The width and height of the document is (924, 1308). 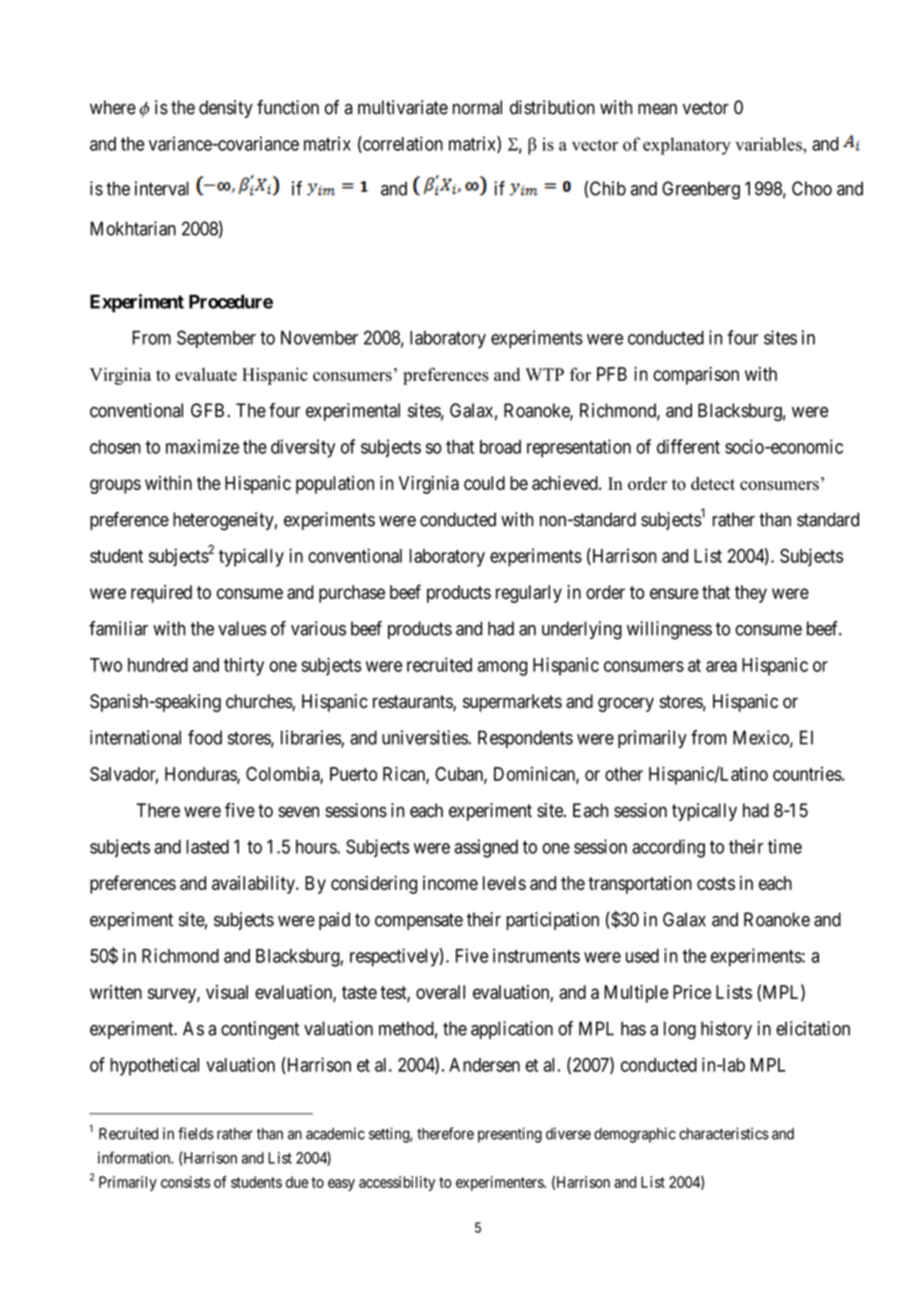 What do you see at coordinates (196, 1133) in the document?
I see `fields` at bounding box center [196, 1133].
